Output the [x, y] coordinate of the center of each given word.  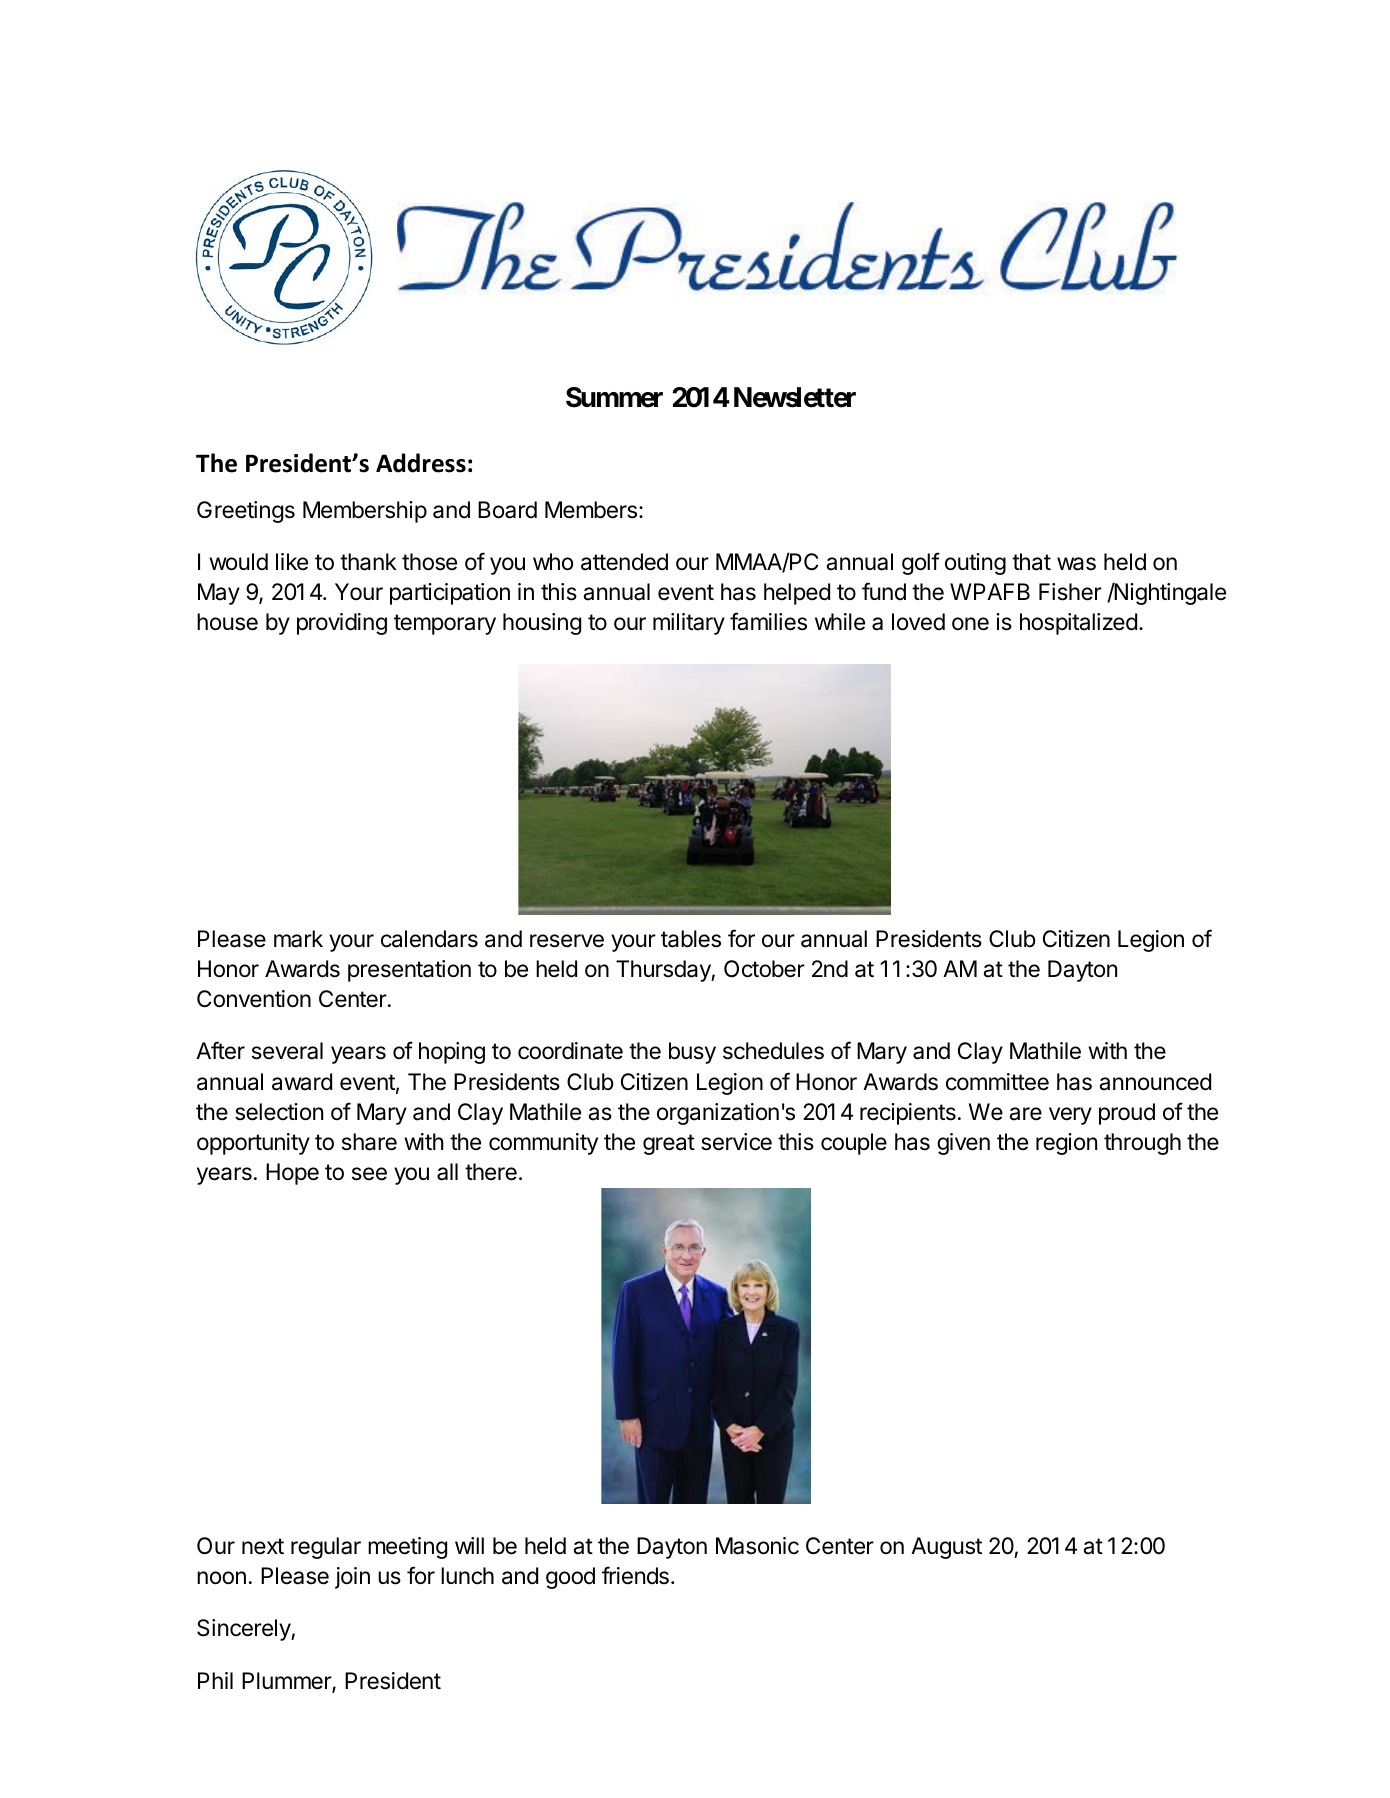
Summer [614, 397]
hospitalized [1078, 624]
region [1066, 1144]
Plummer [287, 1682]
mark [298, 939]
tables [691, 939]
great [669, 1144]
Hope [292, 1174]
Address [421, 463]
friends [635, 1575]
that [1031, 562]
